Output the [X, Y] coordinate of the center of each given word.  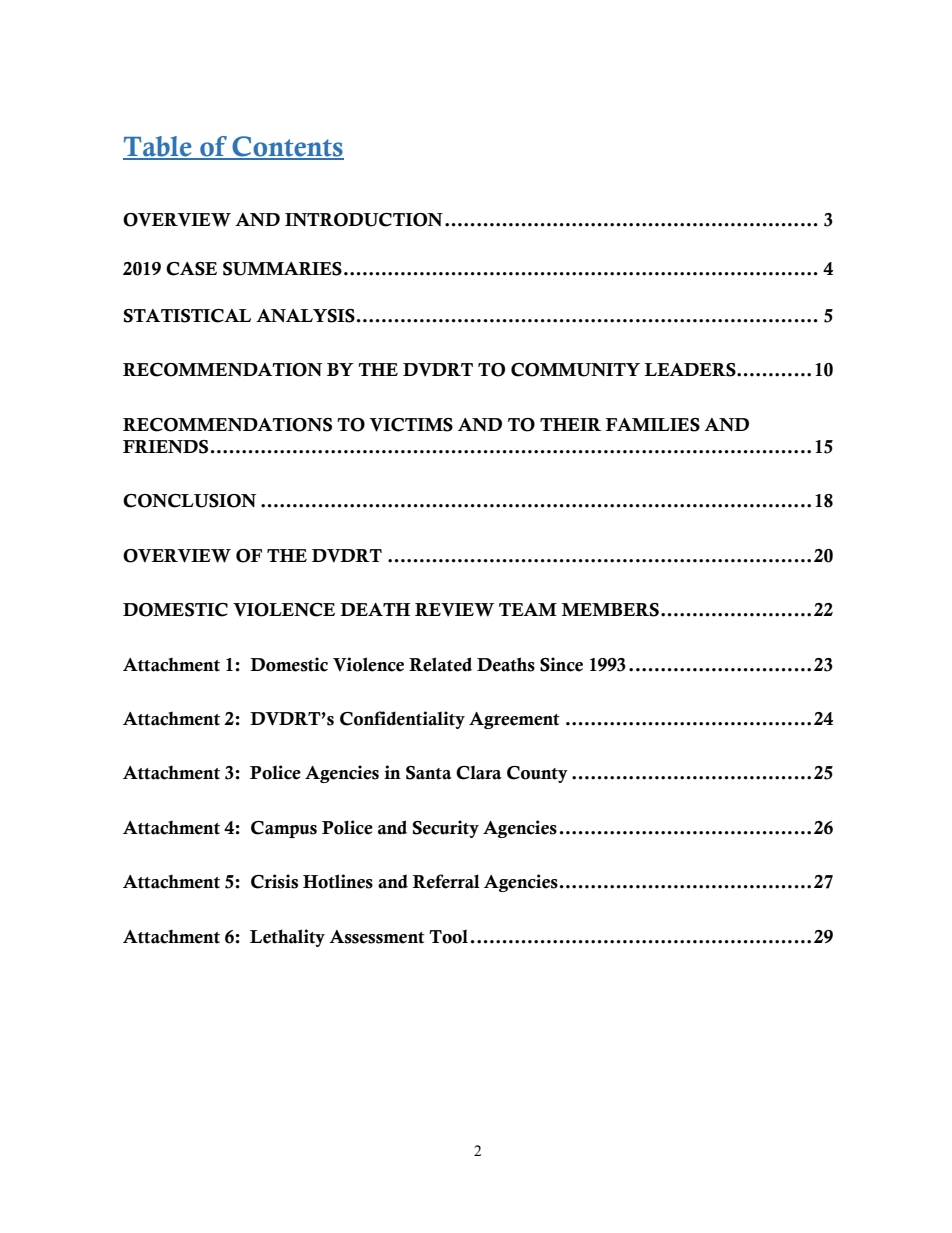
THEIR [570, 424]
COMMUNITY [575, 370]
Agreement [514, 720]
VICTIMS [411, 425]
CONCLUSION [189, 501]
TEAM [528, 609]
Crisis [274, 881]
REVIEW [454, 610]
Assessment [377, 937]
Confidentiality [402, 720]
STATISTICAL [187, 316]
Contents [287, 147]
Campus [284, 829]
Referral [446, 881]
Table [158, 147]
